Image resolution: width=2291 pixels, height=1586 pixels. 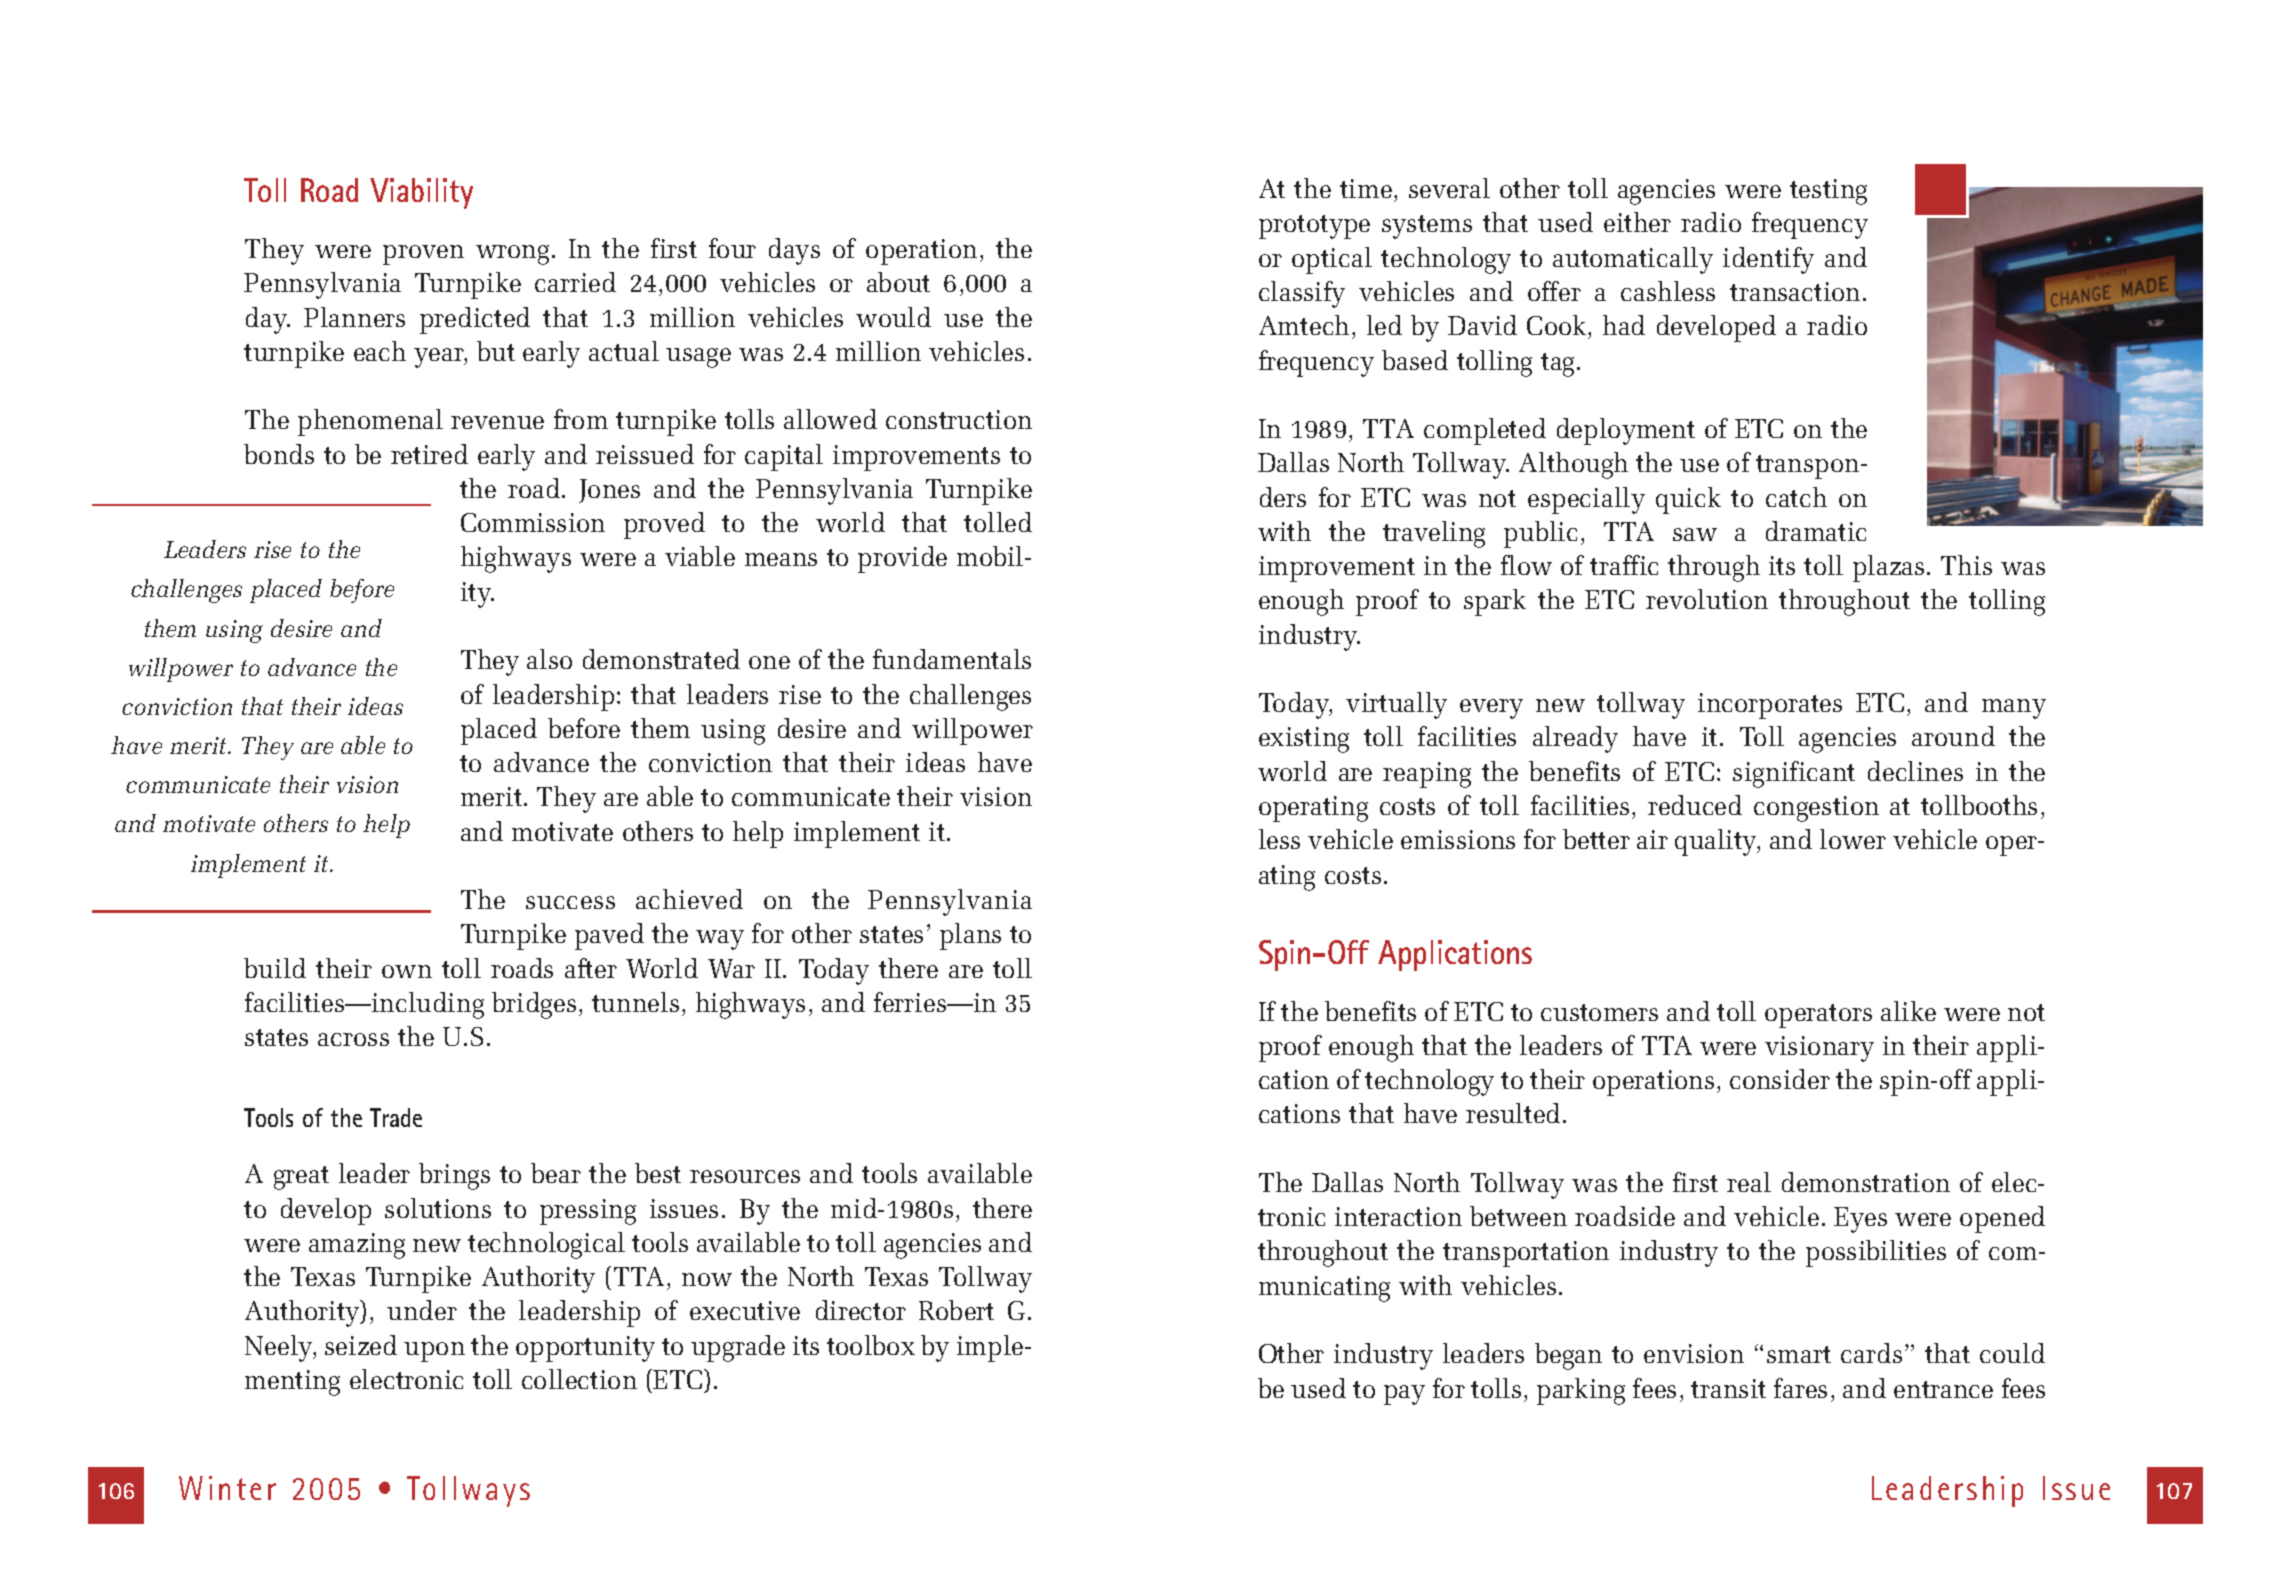 What do you see at coordinates (579, 1379) in the screenshot?
I see `collection` at bounding box center [579, 1379].
